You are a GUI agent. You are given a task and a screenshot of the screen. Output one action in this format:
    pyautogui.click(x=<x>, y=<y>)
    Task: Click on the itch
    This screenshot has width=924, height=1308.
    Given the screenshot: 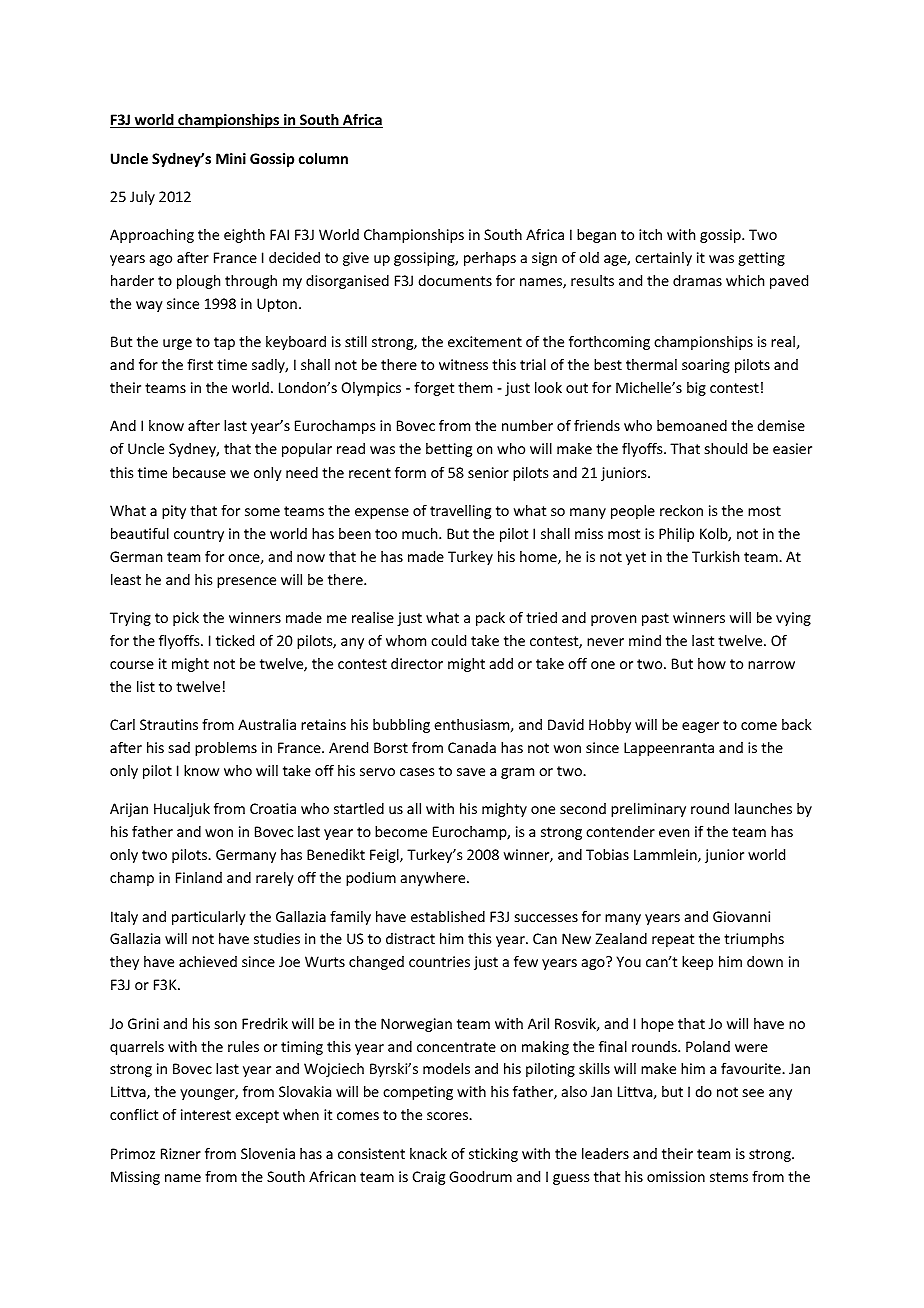 What is the action you would take?
    pyautogui.click(x=650, y=234)
